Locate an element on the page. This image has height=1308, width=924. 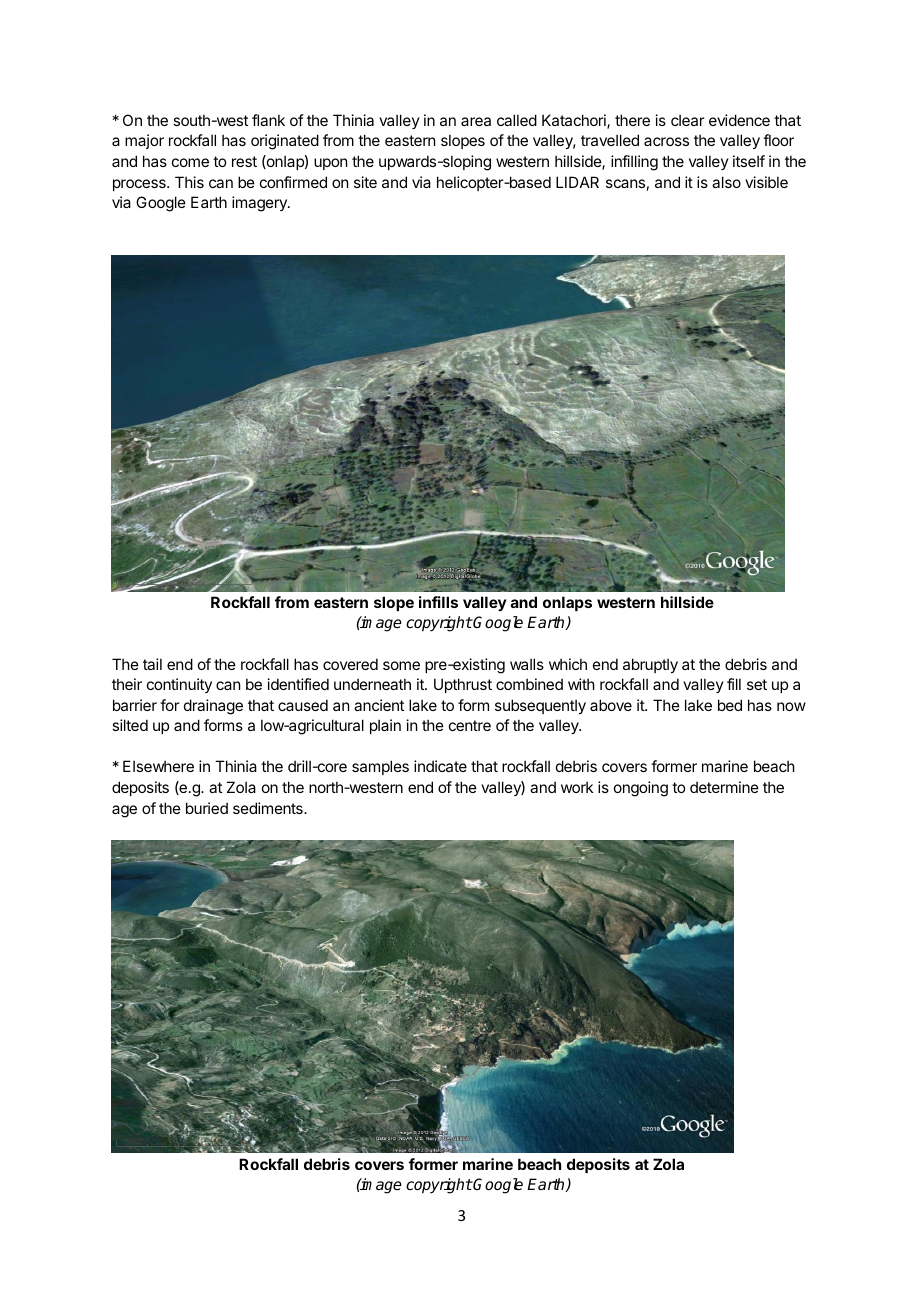
determine is located at coordinates (724, 787).
